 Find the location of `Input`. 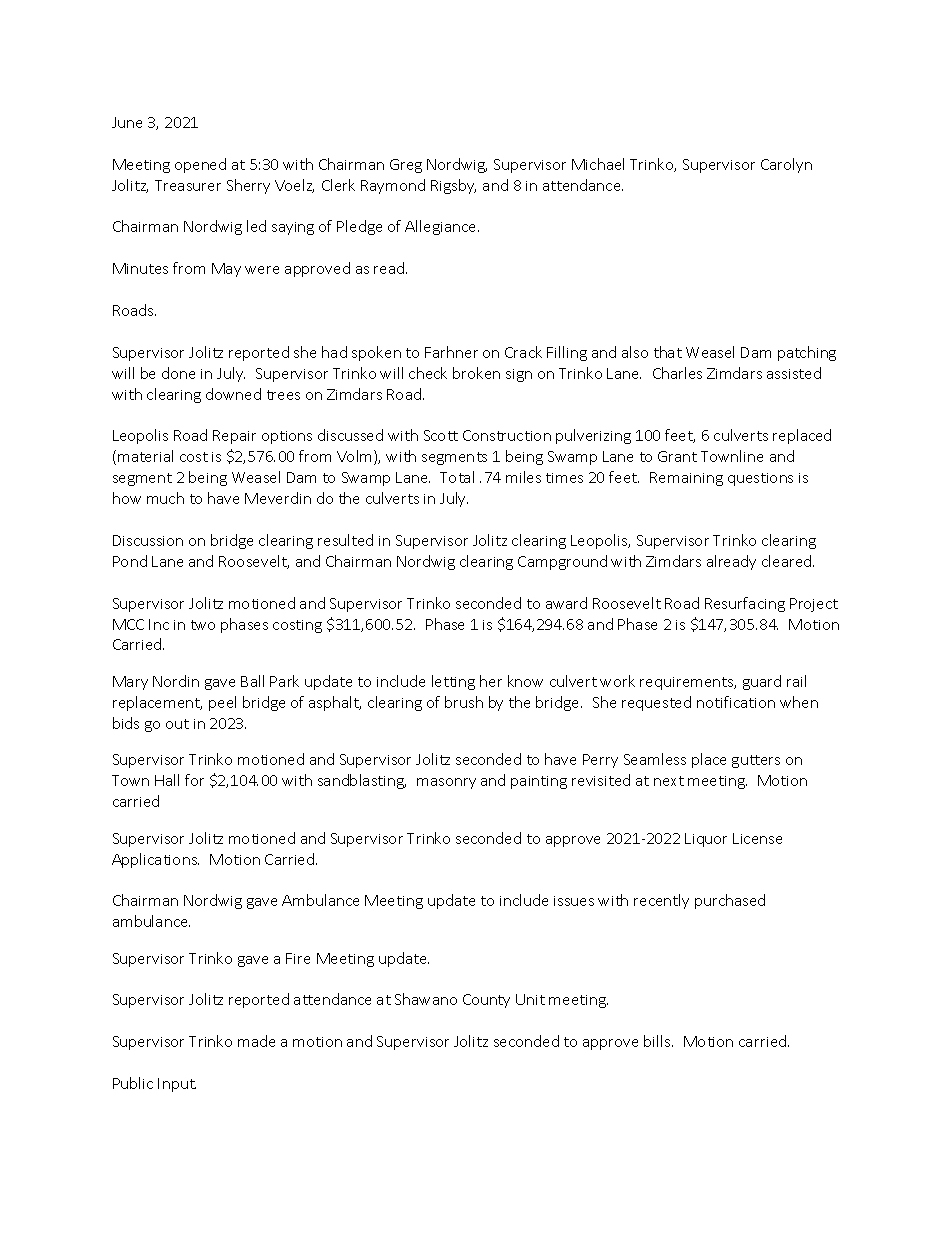

Input is located at coordinates (177, 1085).
